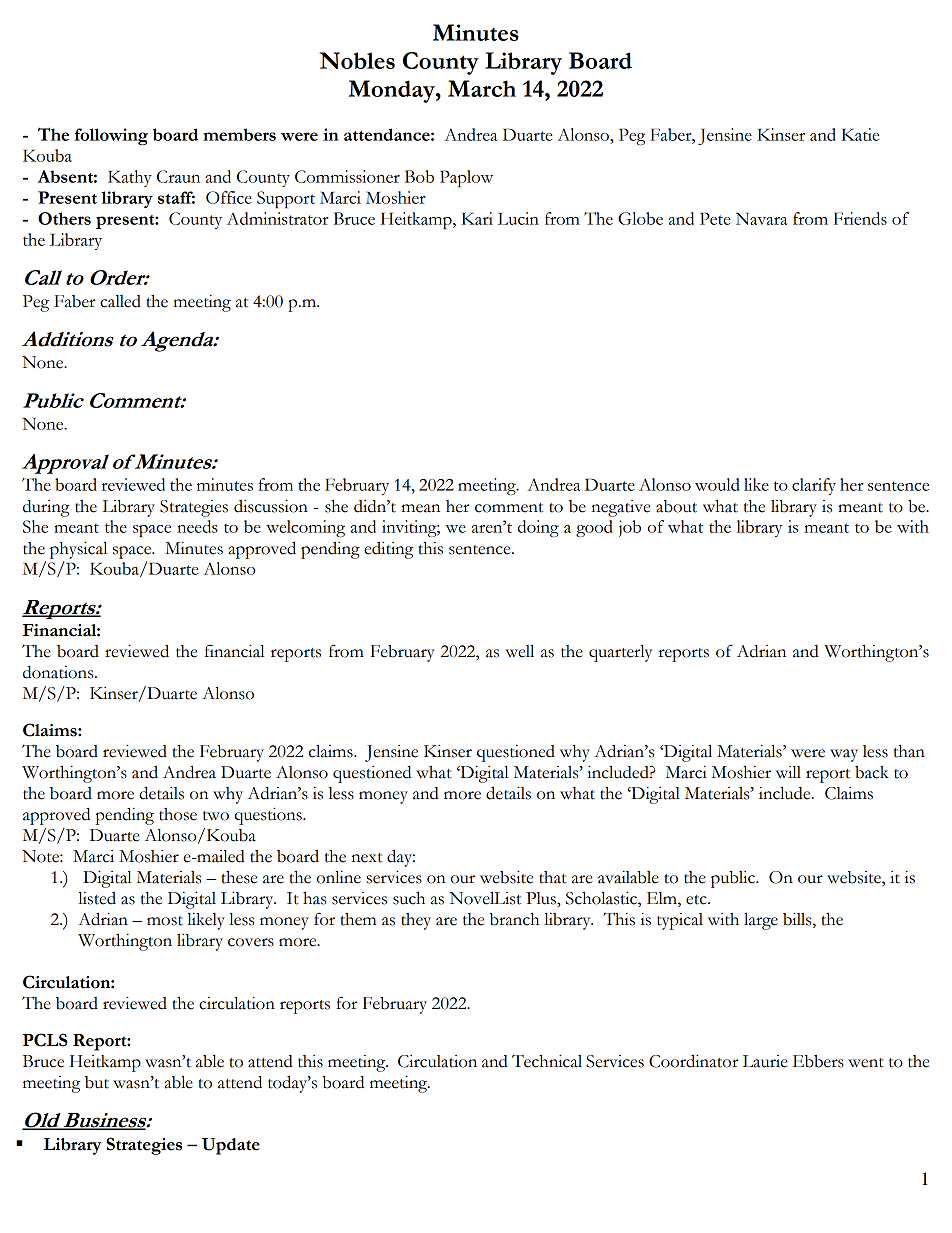 This screenshot has height=1233, width=952. I want to click on well, so click(519, 651).
